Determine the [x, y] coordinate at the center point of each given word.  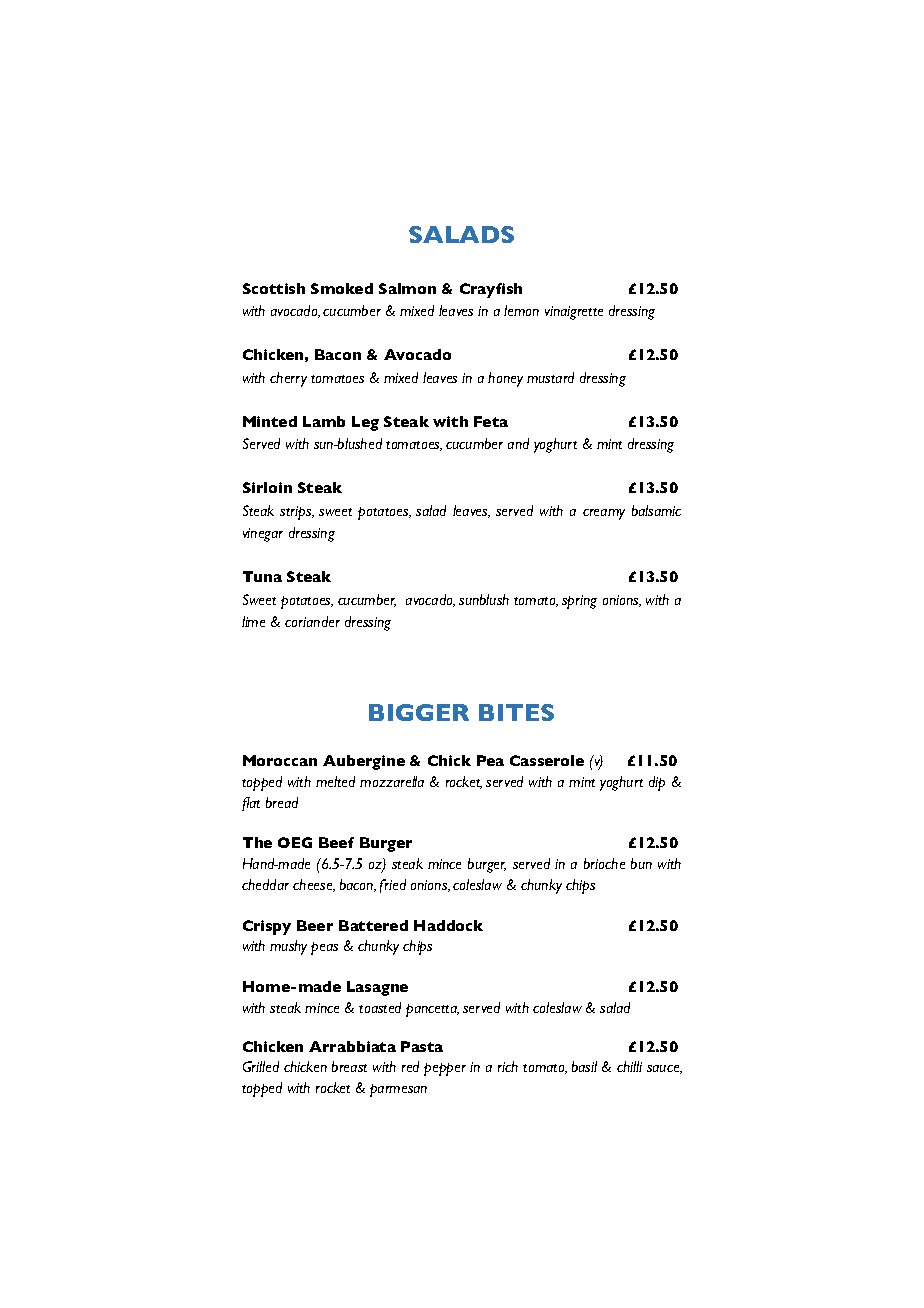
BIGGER [419, 712]
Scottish [274, 288]
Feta [491, 421]
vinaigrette [574, 313]
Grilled [261, 1066]
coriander [312, 621]
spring [579, 602]
